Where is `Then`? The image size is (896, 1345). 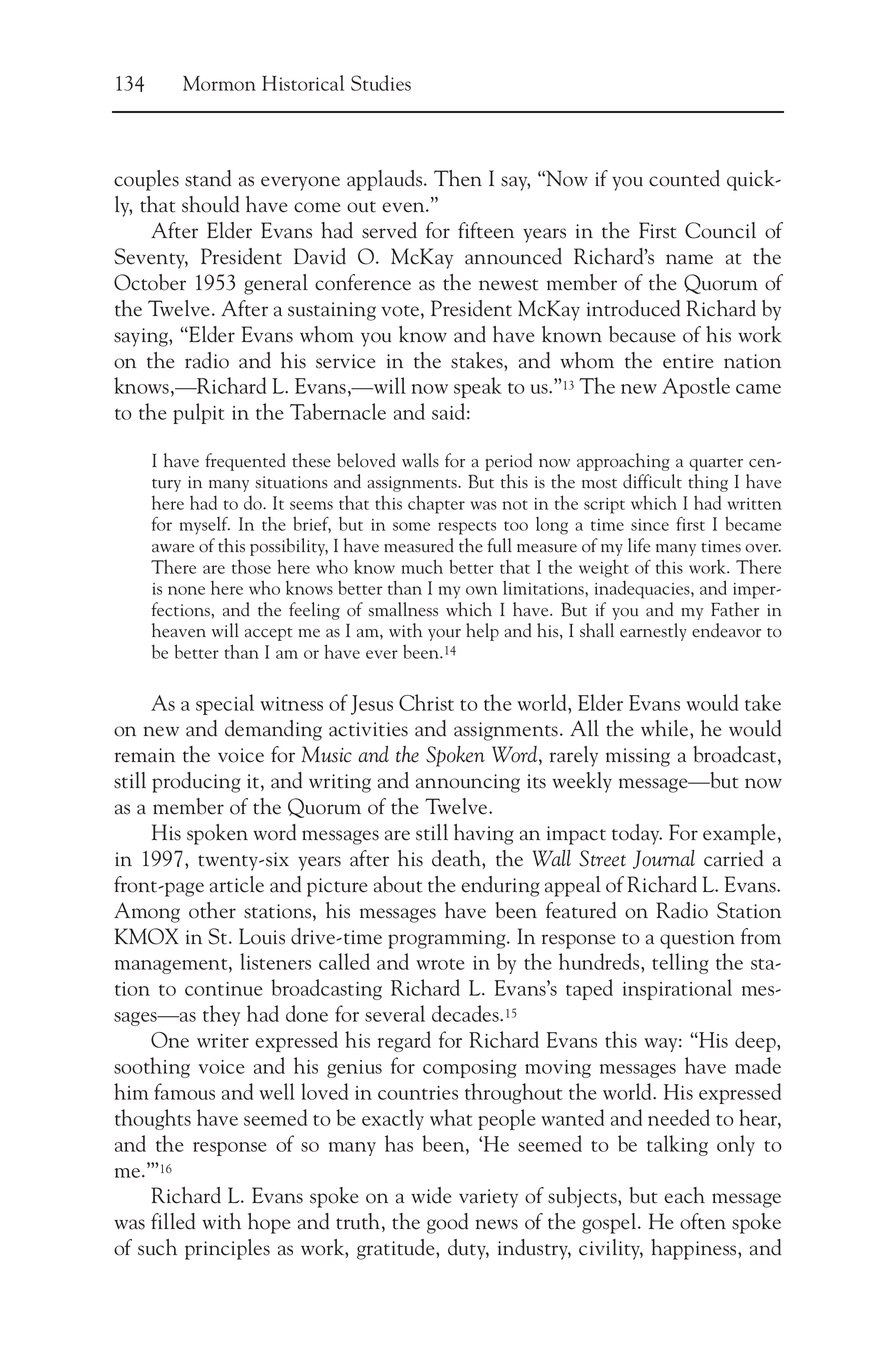
Then is located at coordinates (458, 178).
